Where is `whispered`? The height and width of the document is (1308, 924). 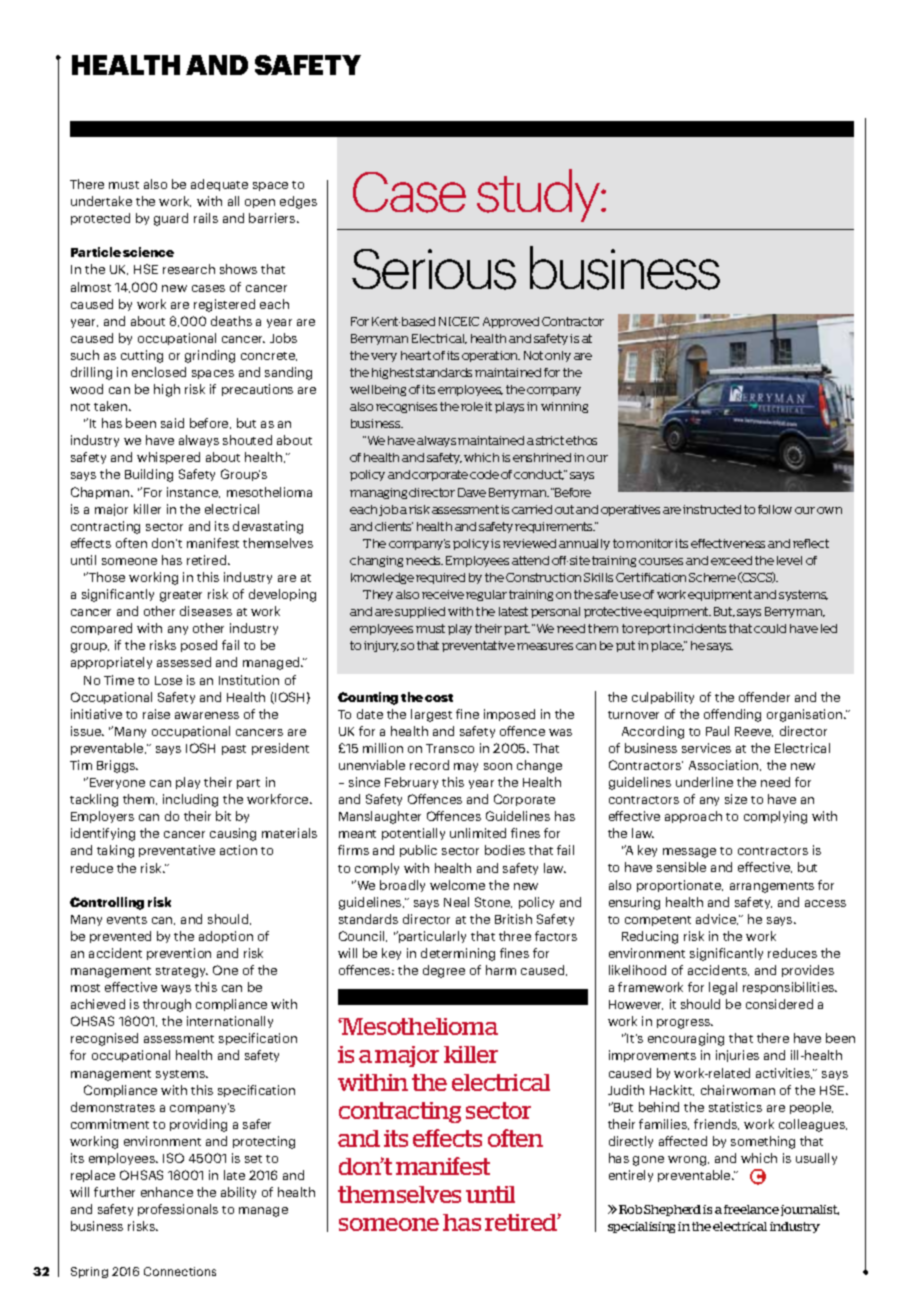 whispered is located at coordinates (168, 458).
